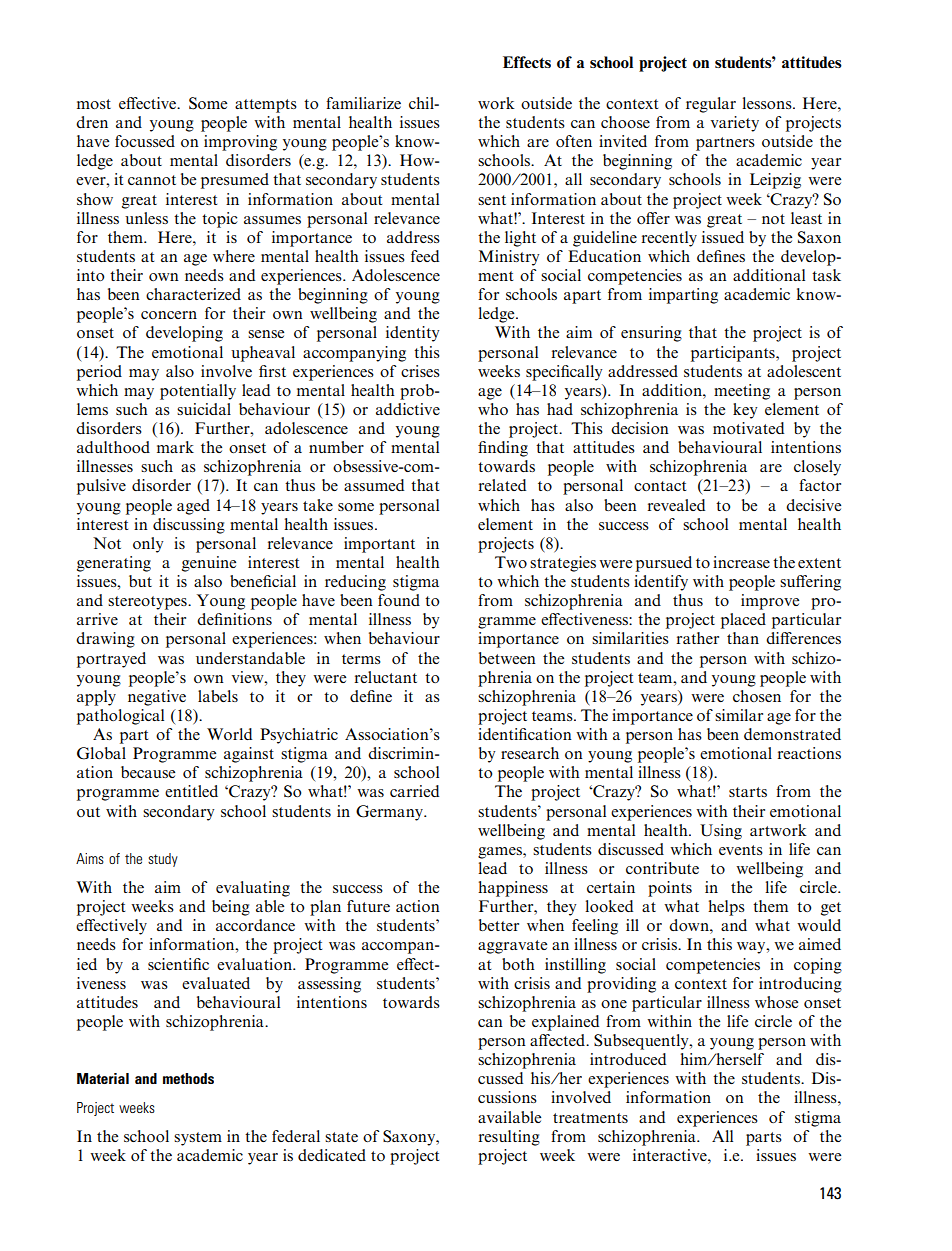 The image size is (952, 1251). Describe the element at coordinates (743, 621) in the page. I see `placed` at that location.
